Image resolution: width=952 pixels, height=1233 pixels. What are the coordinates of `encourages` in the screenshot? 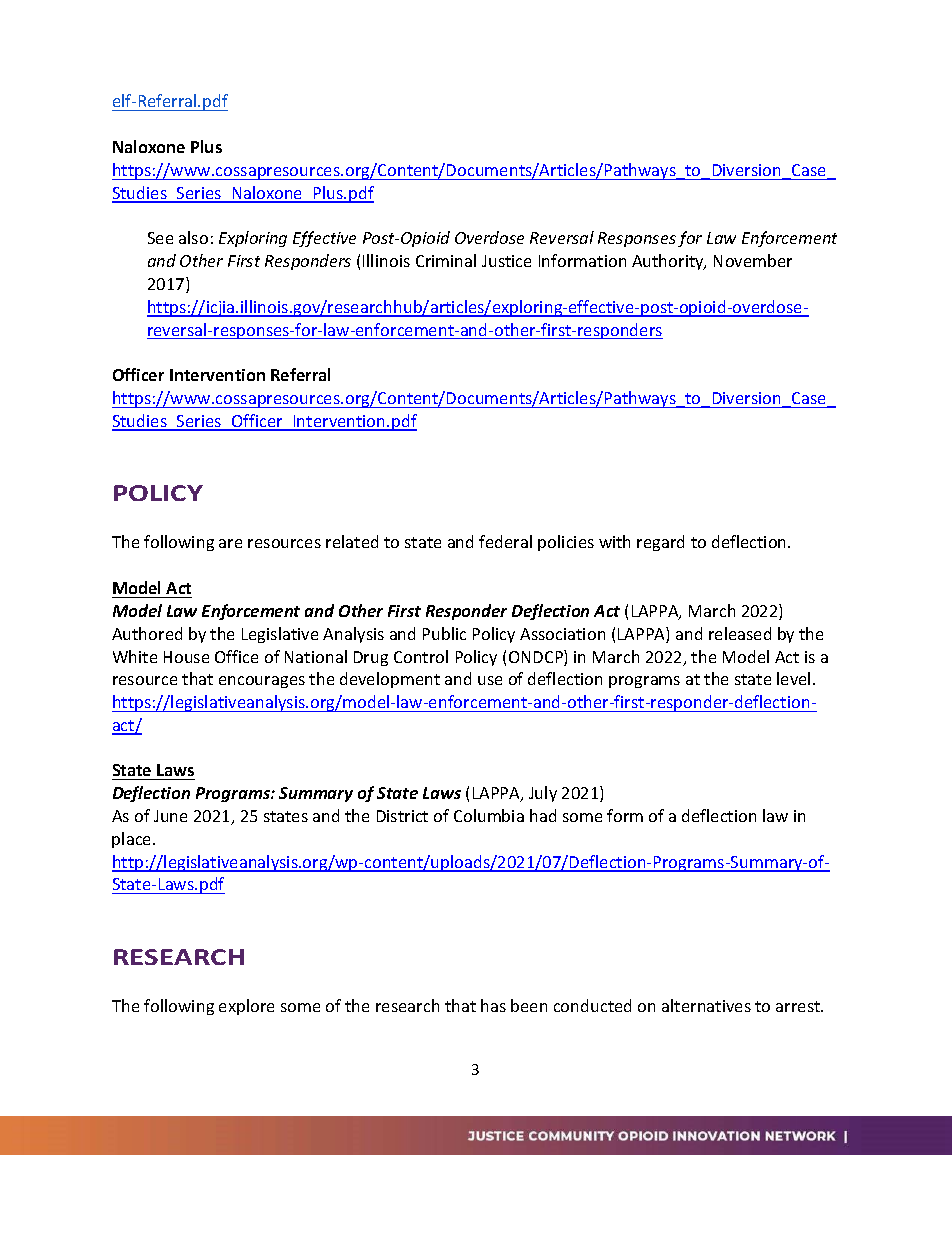 It's located at (262, 682).
